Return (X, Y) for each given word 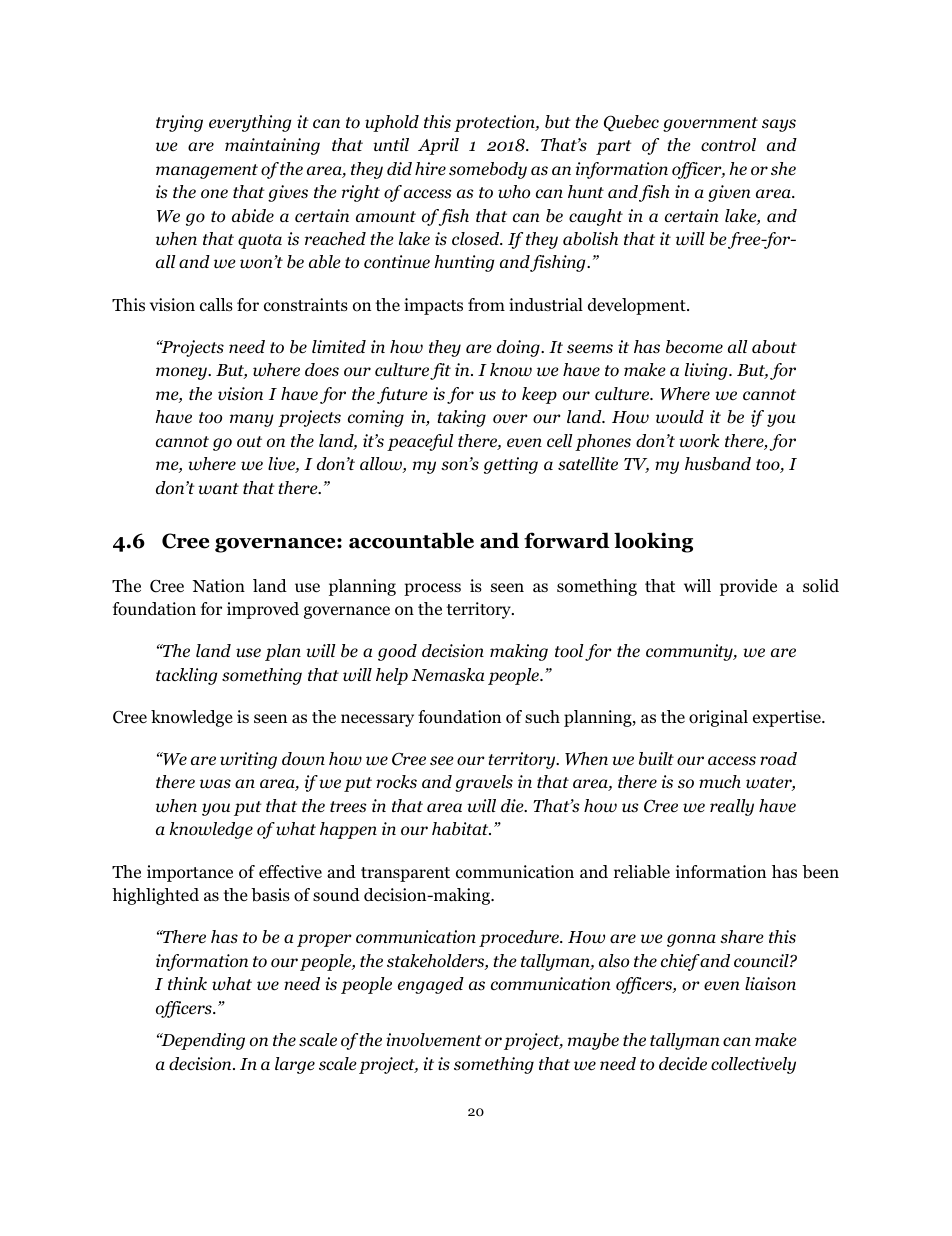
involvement (434, 1040)
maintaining (272, 146)
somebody (488, 170)
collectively (753, 1065)
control (728, 145)
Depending (202, 1041)
